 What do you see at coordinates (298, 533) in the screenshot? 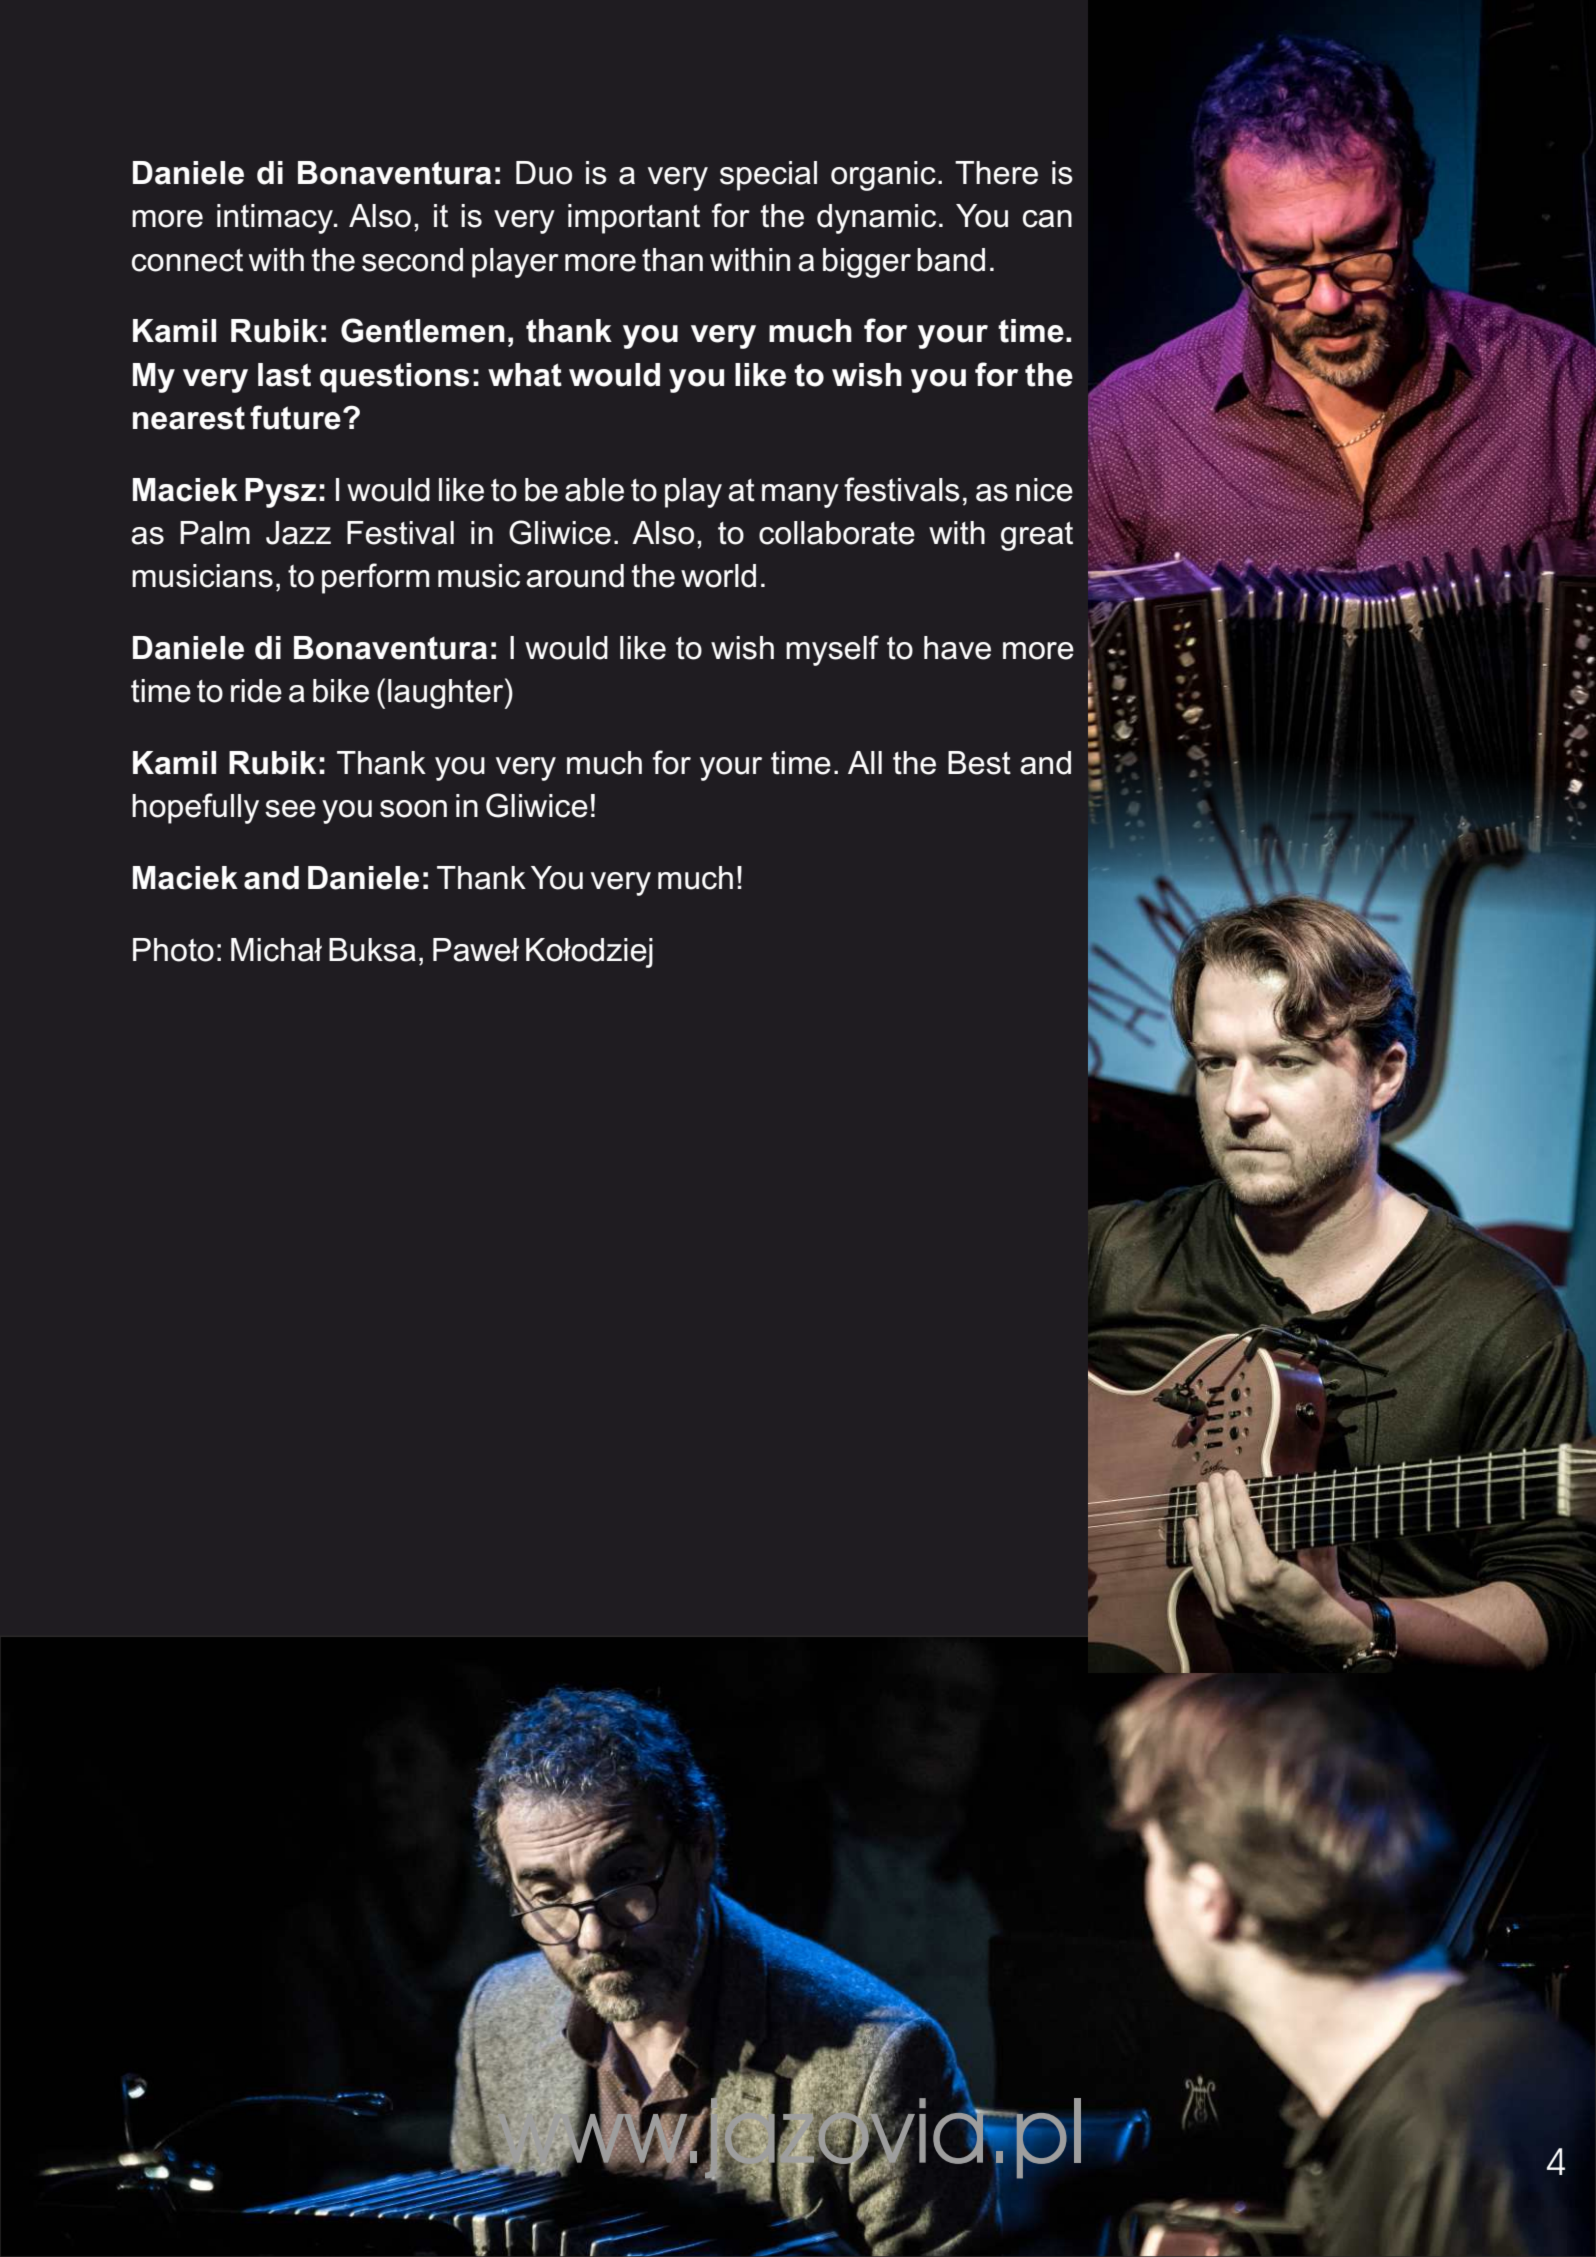
I see `Jazz` at bounding box center [298, 533].
